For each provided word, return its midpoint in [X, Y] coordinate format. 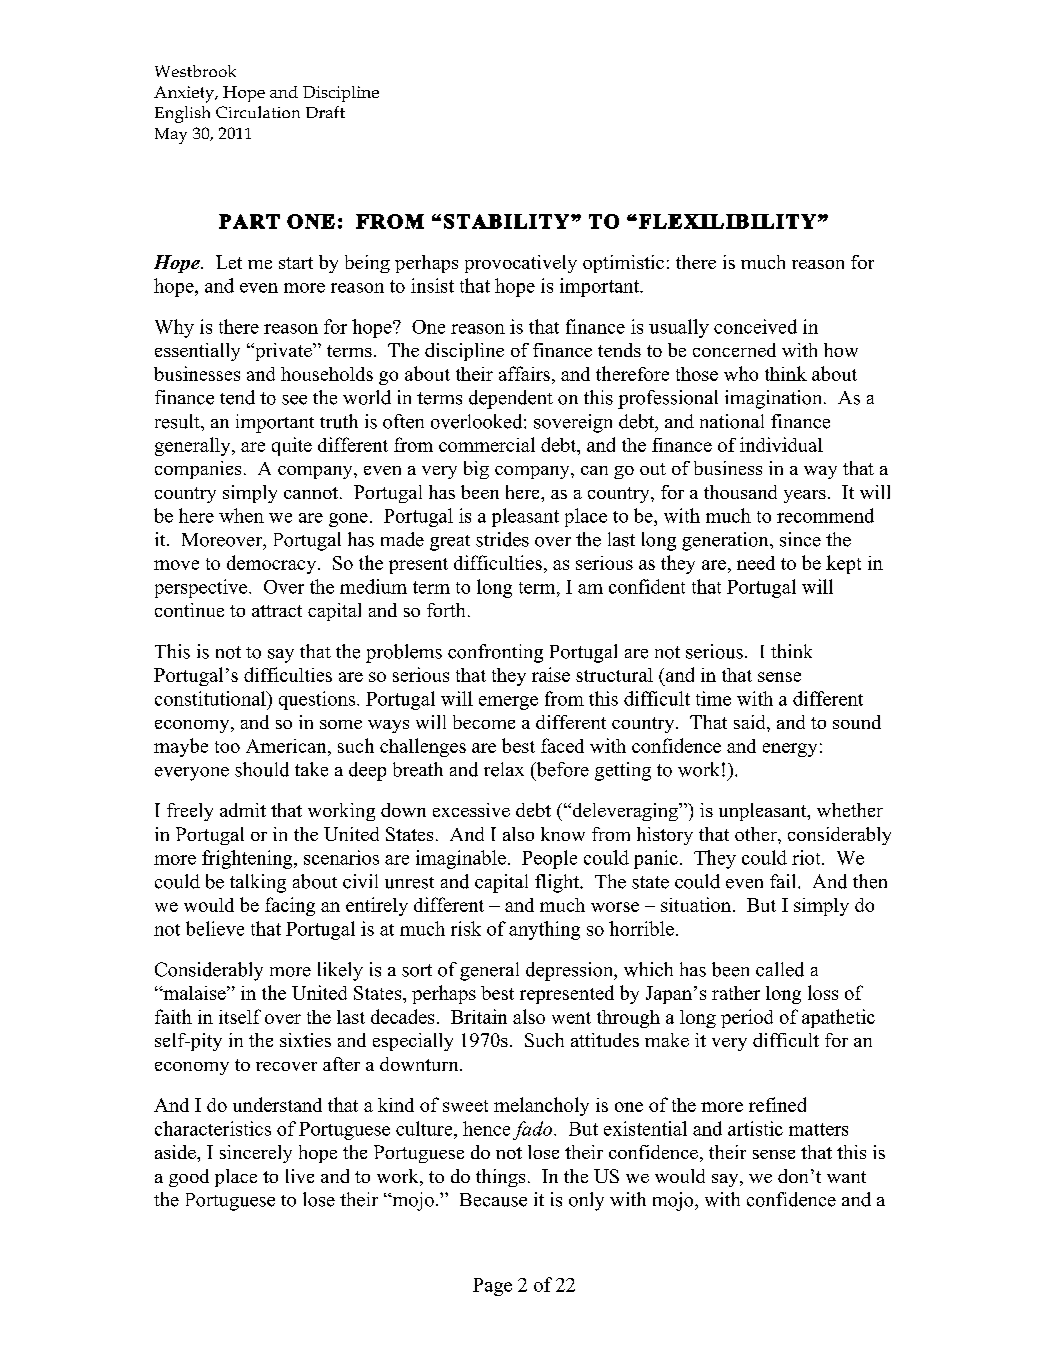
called [780, 969]
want [846, 1177]
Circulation [258, 112]
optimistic [623, 264]
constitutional [211, 698]
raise [551, 674]
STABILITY [506, 221]
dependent [511, 399]
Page [492, 1287]
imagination [775, 399]
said [751, 722]
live [300, 1176]
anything [544, 930]
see [294, 400]
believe [215, 928]
